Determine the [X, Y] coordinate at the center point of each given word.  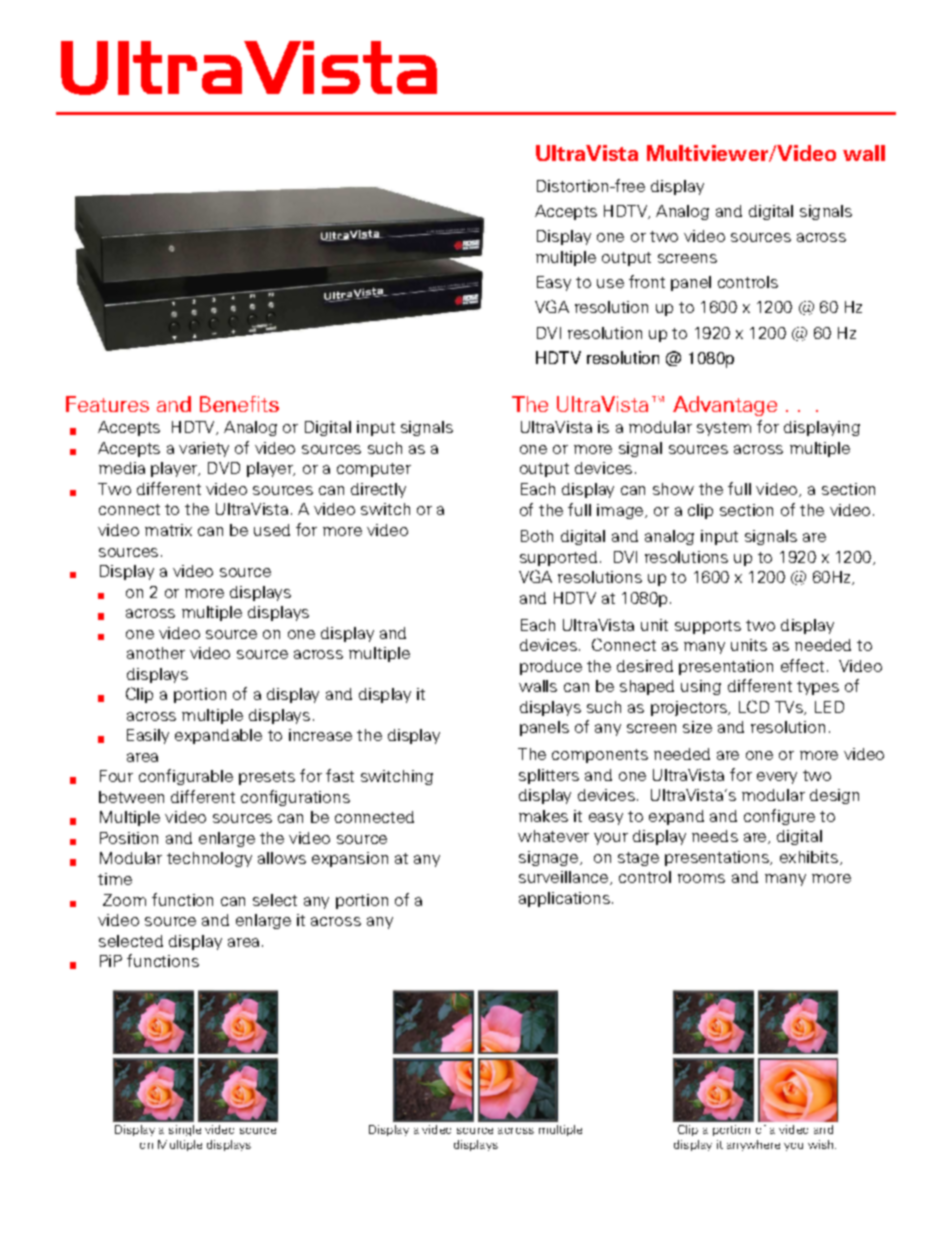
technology [209, 859]
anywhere [753, 1145]
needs [715, 836]
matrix [168, 530]
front [647, 281]
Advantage [725, 406]
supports [708, 627]
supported [558, 558]
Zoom [124, 900]
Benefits [239, 404]
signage [548, 858]
